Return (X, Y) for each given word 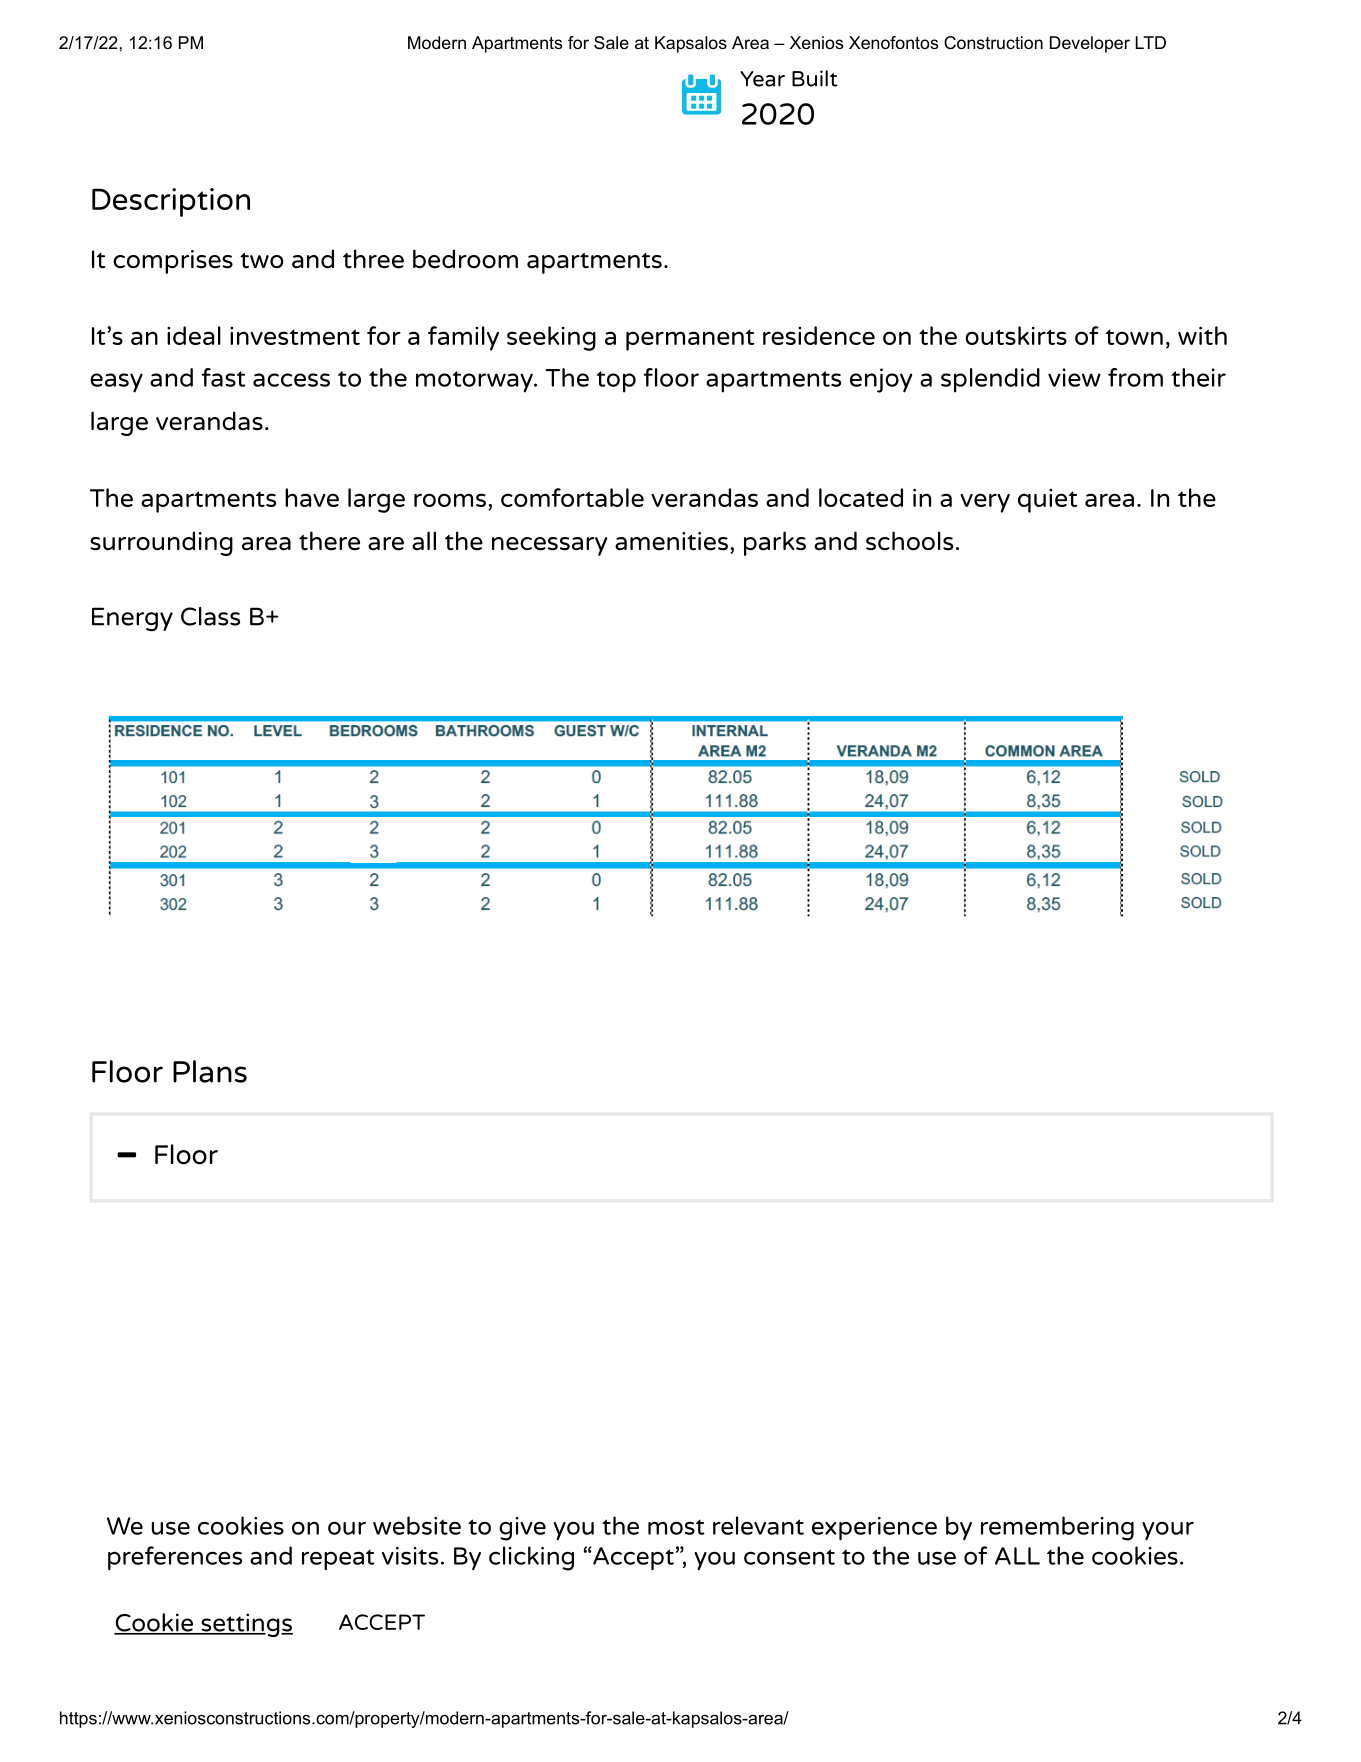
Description (171, 202)
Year (762, 79)
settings (246, 1625)
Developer (1090, 44)
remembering (1057, 1528)
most (676, 1527)
